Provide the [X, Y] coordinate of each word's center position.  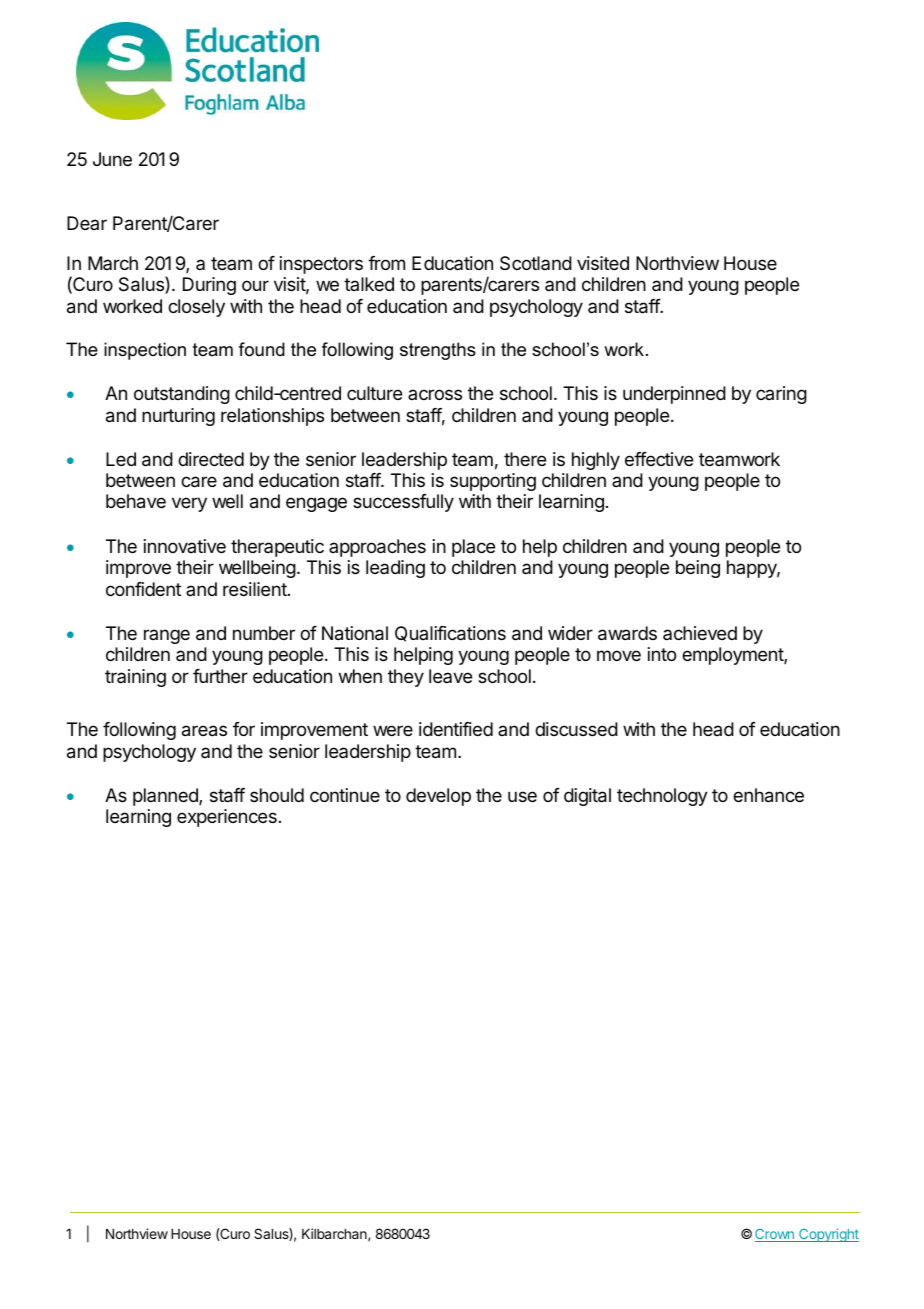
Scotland [536, 263]
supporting [493, 482]
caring [781, 395]
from [386, 263]
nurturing [178, 417]
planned [166, 797]
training [135, 678]
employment [733, 656]
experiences [227, 818]
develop [438, 797]
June [112, 159]
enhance [768, 795]
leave [450, 676]
